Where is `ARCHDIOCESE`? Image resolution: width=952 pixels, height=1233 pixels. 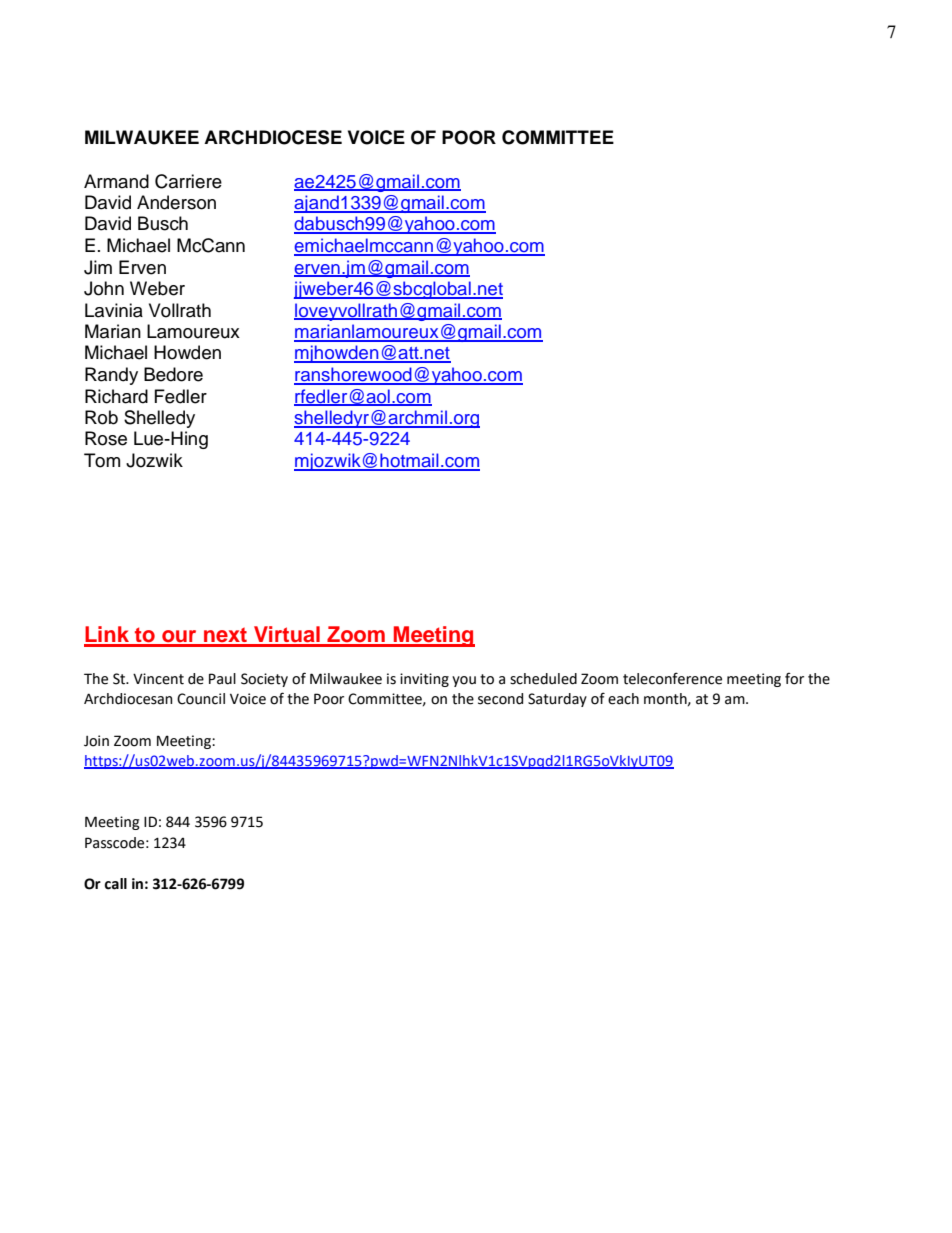
ARCHDIOCESE is located at coordinates (273, 137).
